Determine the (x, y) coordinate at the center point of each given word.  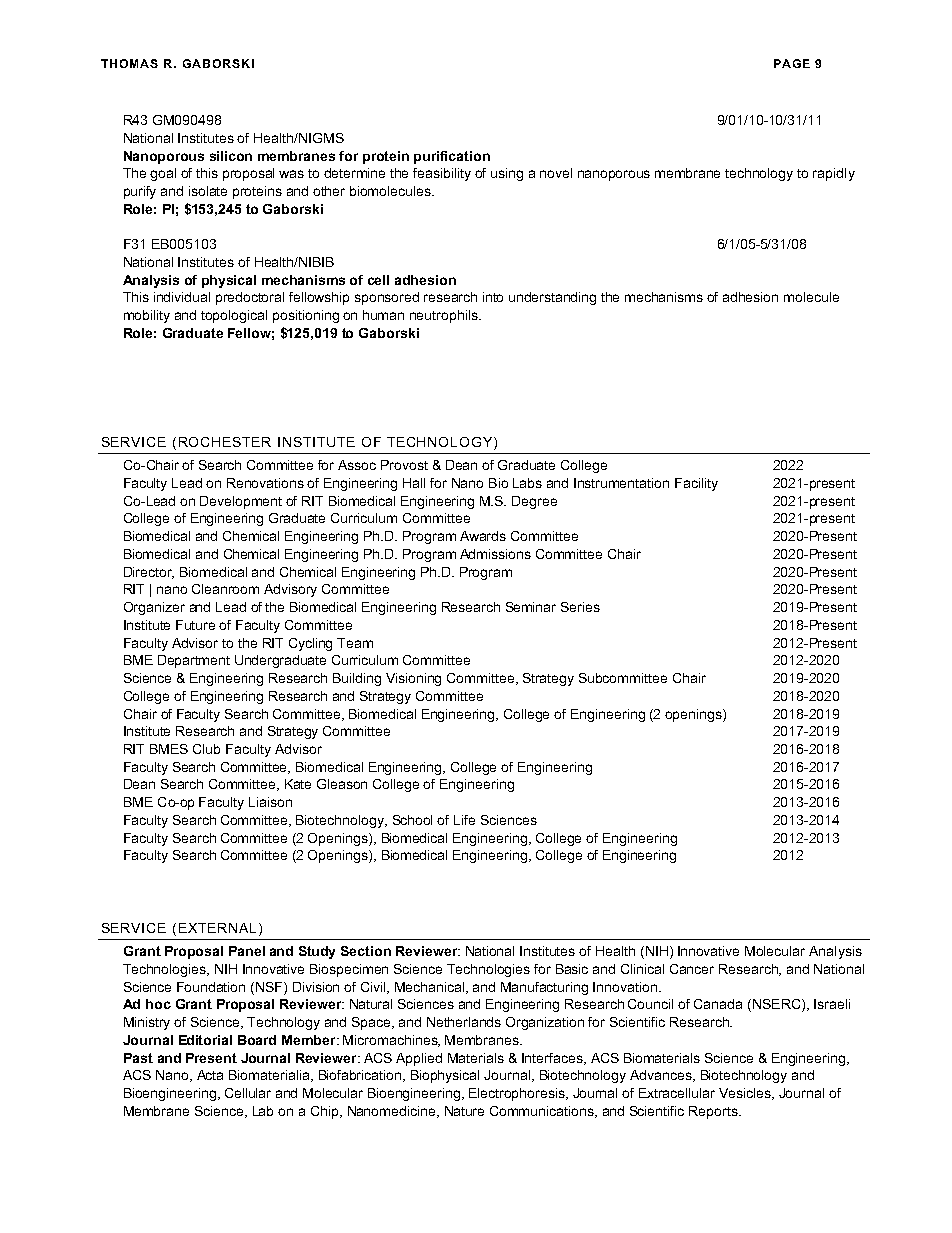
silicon (231, 156)
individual (182, 297)
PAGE (792, 63)
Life (464, 820)
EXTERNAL (217, 928)
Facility (696, 484)
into (493, 297)
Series (580, 607)
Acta (210, 1075)
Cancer (692, 969)
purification (452, 157)
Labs (527, 483)
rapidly (834, 174)
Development (241, 502)
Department (194, 661)
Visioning (413, 679)
